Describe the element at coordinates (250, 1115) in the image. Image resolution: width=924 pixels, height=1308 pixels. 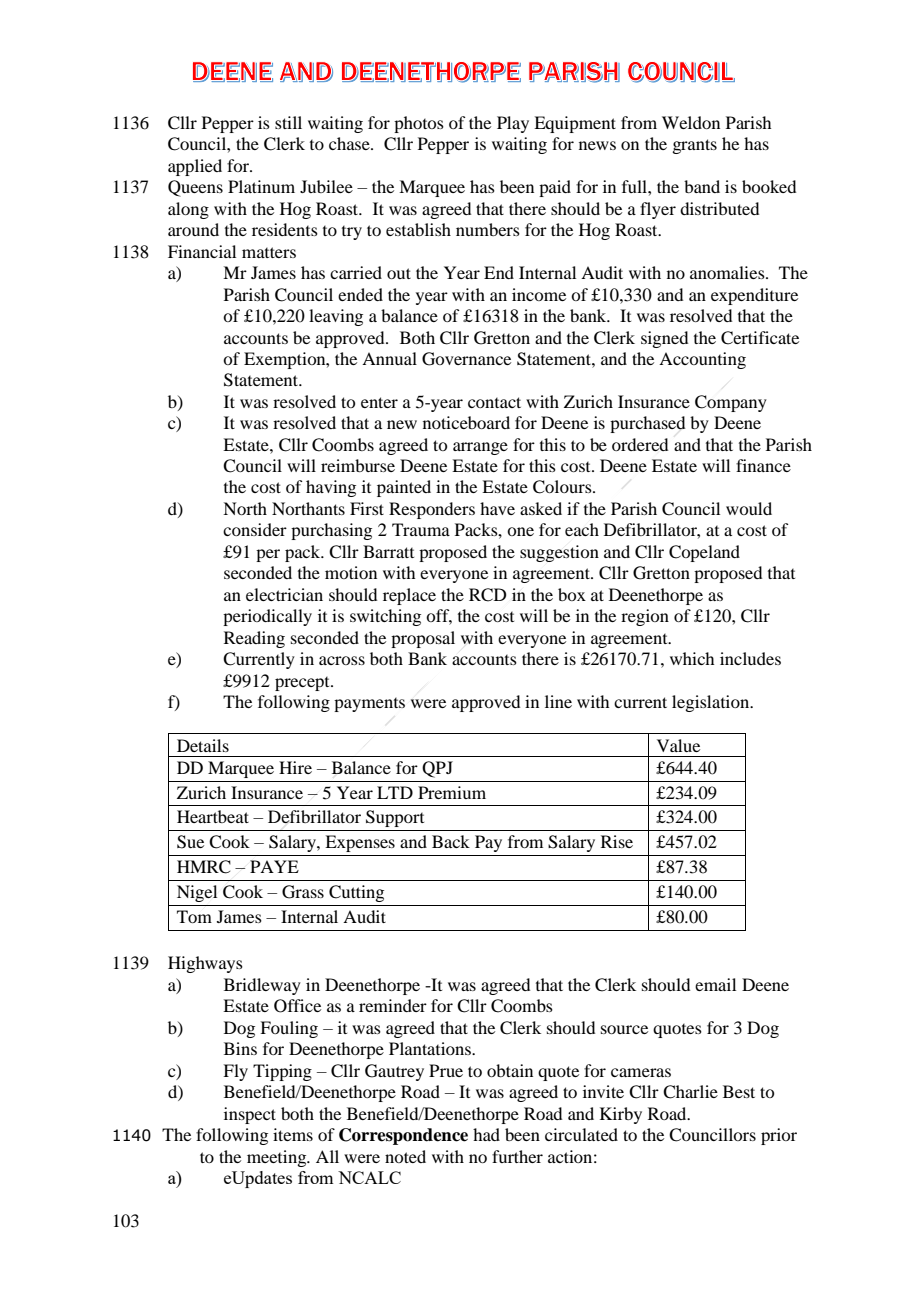
I see `inspect` at that location.
